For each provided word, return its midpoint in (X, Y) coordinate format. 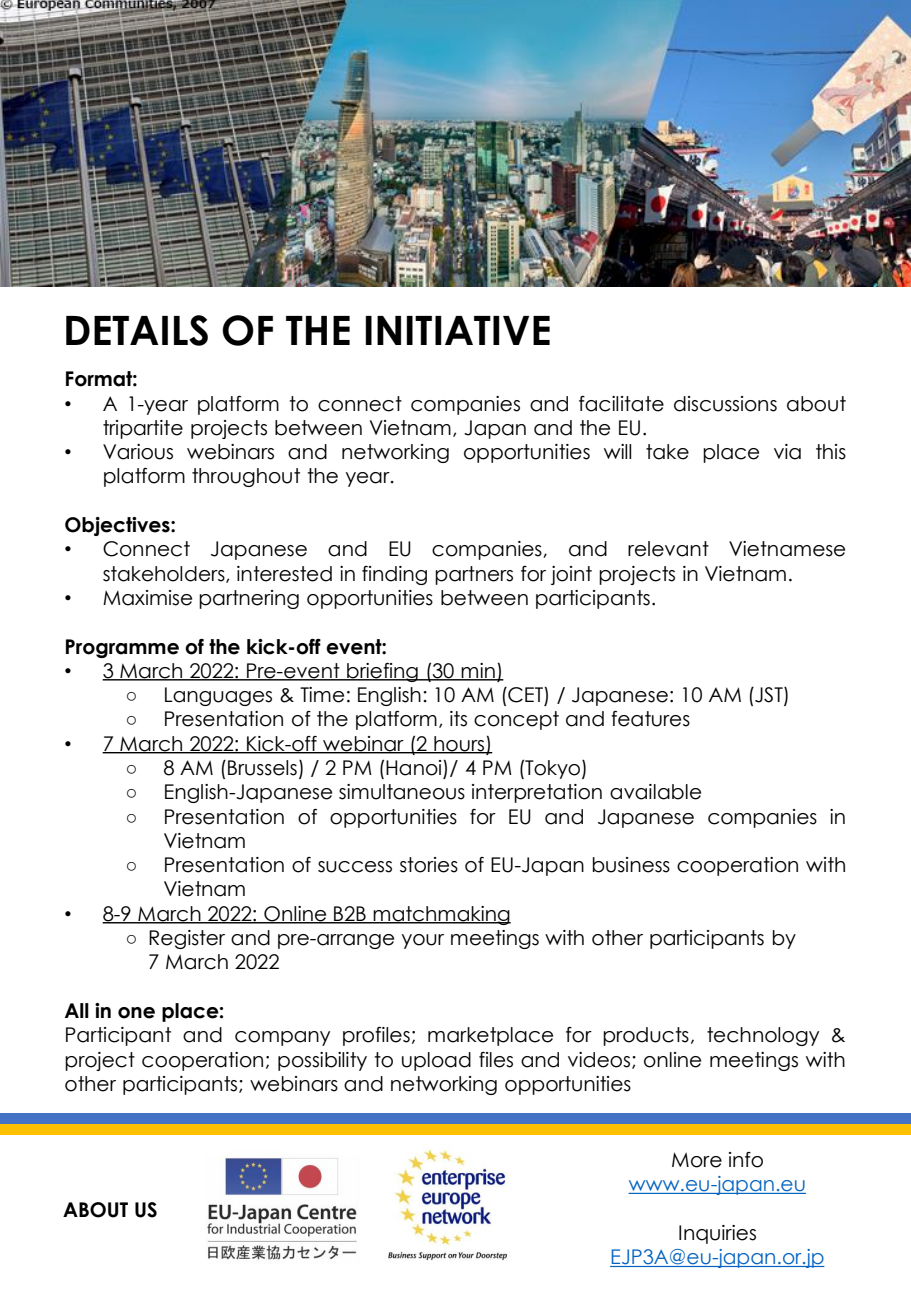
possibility (322, 1061)
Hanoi (415, 769)
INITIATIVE (457, 330)
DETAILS (137, 330)
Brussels (262, 768)
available (655, 792)
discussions (725, 404)
